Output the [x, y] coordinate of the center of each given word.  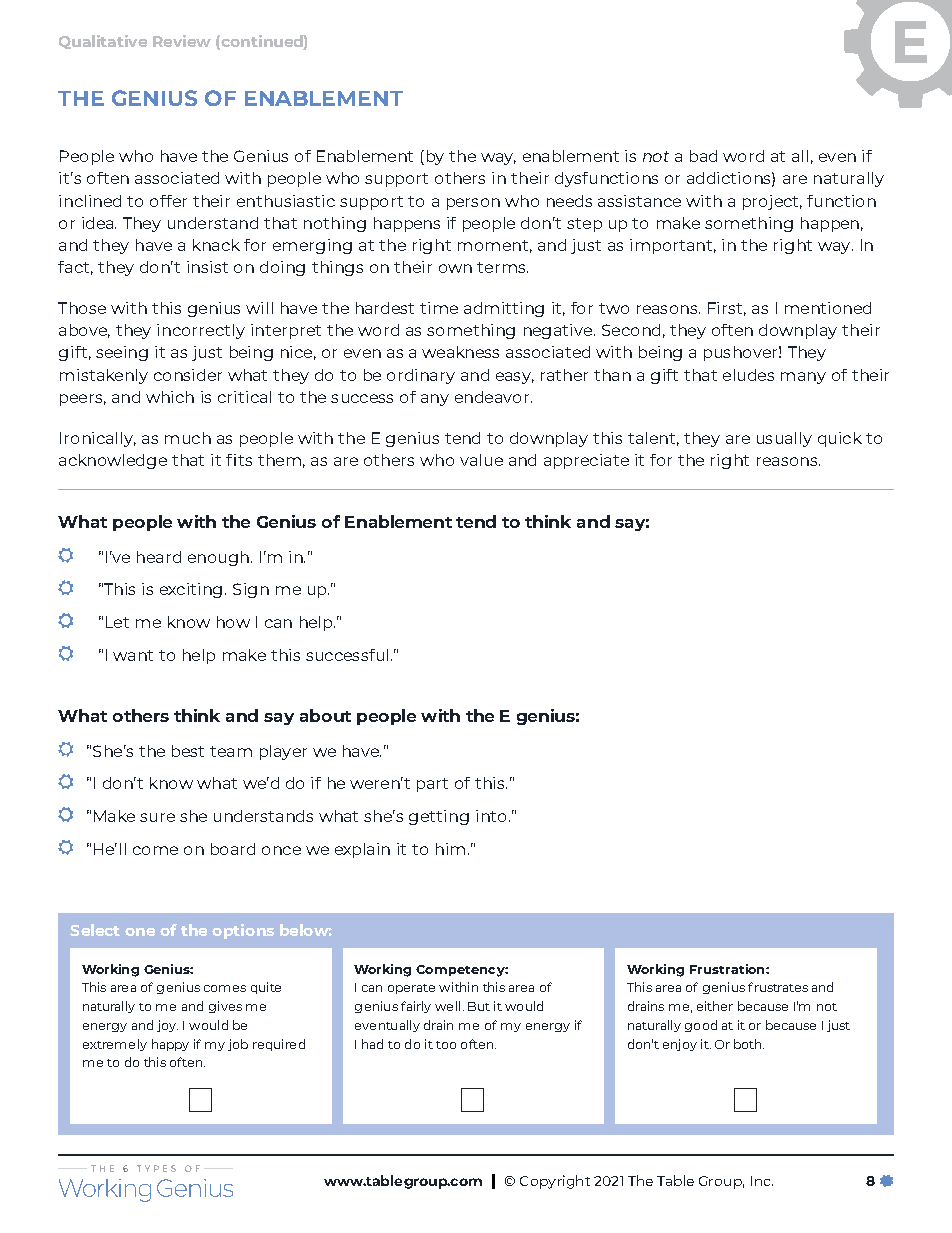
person [473, 204]
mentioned [828, 308]
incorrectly [201, 331]
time [439, 308]
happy [170, 1045]
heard [159, 557]
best [188, 751]
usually [784, 439]
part [432, 785]
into [491, 816]
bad [703, 156]
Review [182, 41]
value [481, 460]
